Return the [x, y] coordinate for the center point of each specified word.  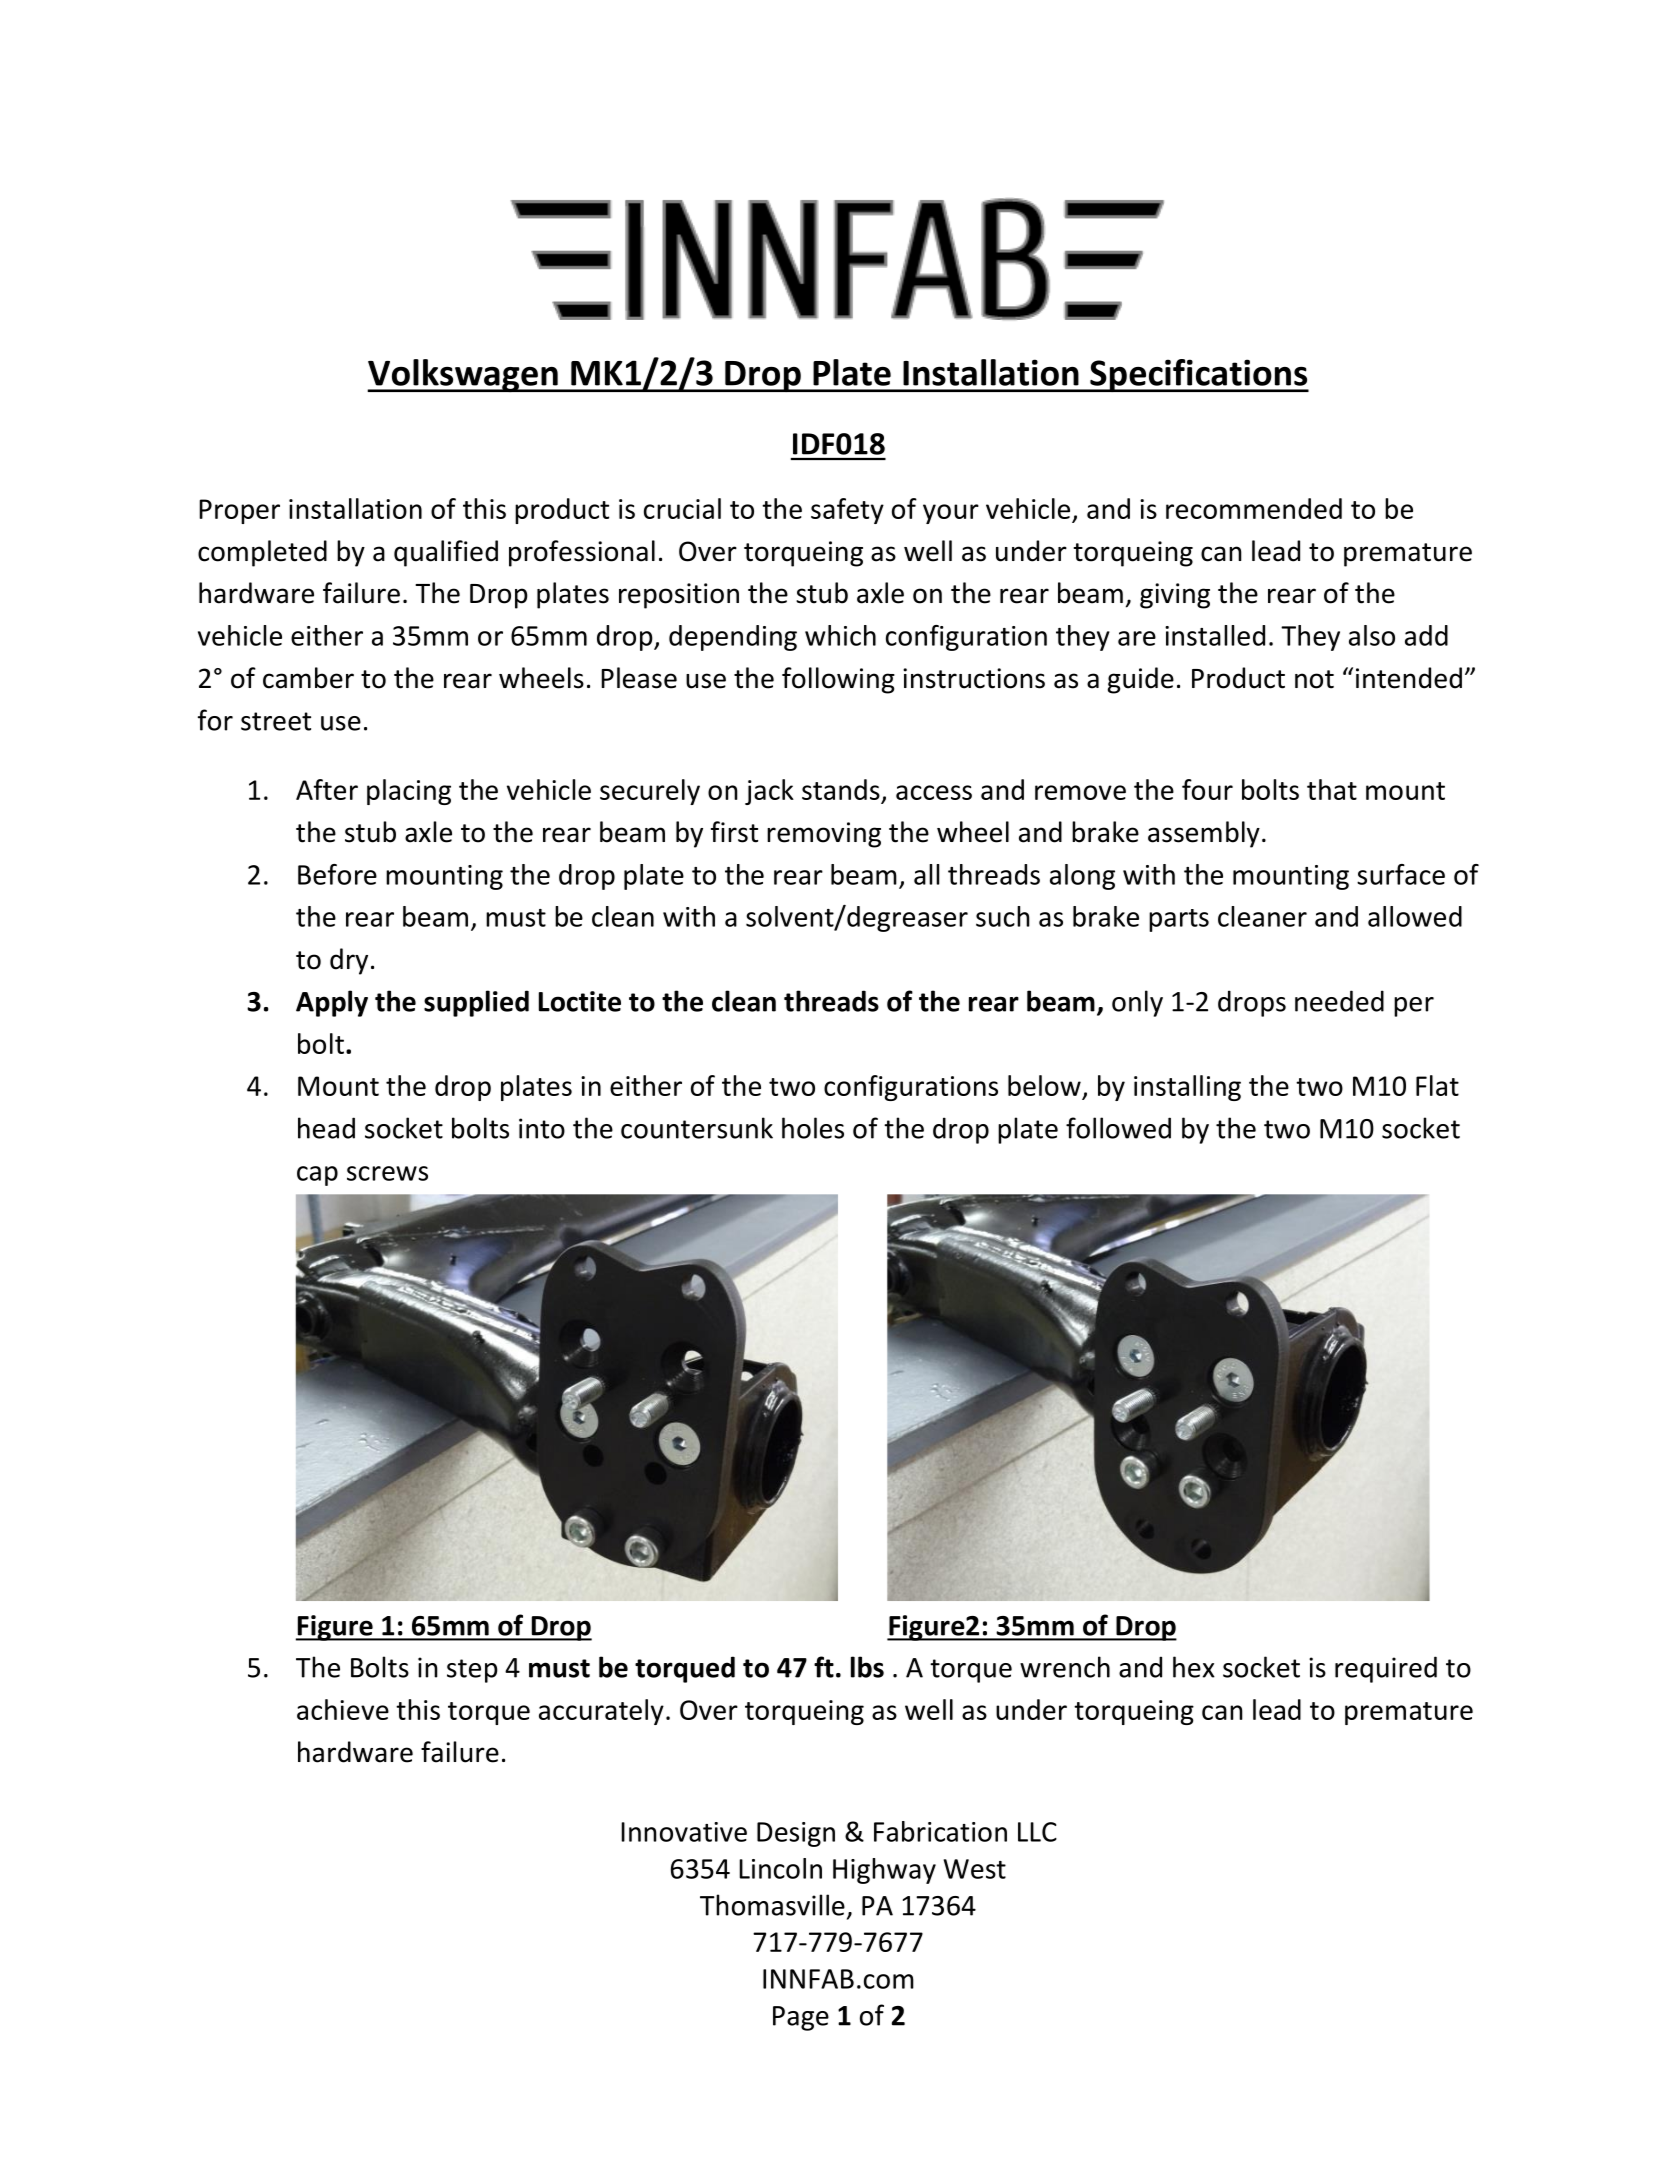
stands [841, 789]
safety [847, 511]
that [1332, 789]
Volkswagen [463, 376]
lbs [867, 1667]
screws [387, 1173]
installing [1187, 1088]
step [472, 1671]
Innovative [684, 1832]
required [1386, 1669]
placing [409, 792]
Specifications [1198, 375]
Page [801, 2018]
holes [813, 1128]
